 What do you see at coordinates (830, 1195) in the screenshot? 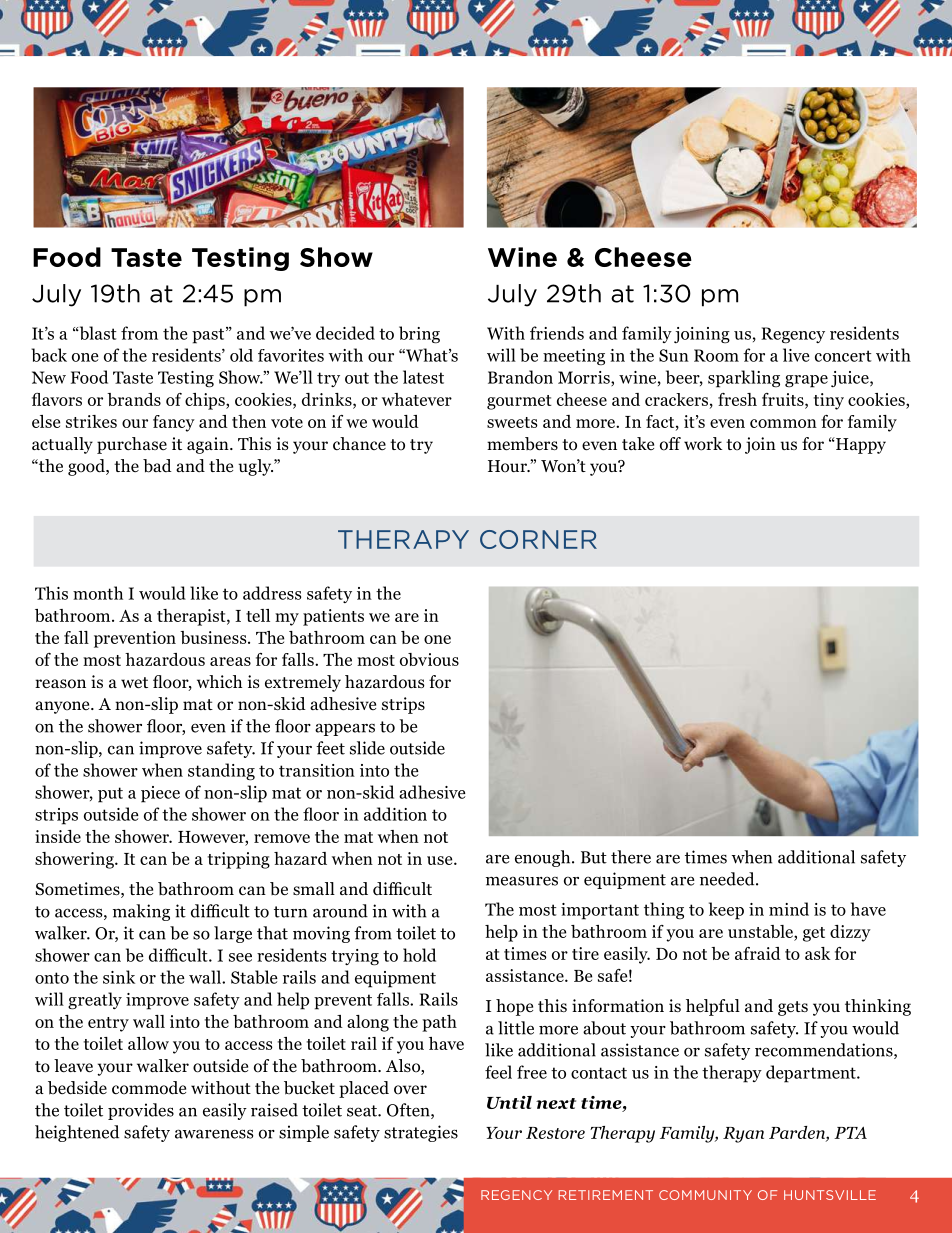
I see `HUNTSVILLE` at bounding box center [830, 1195].
